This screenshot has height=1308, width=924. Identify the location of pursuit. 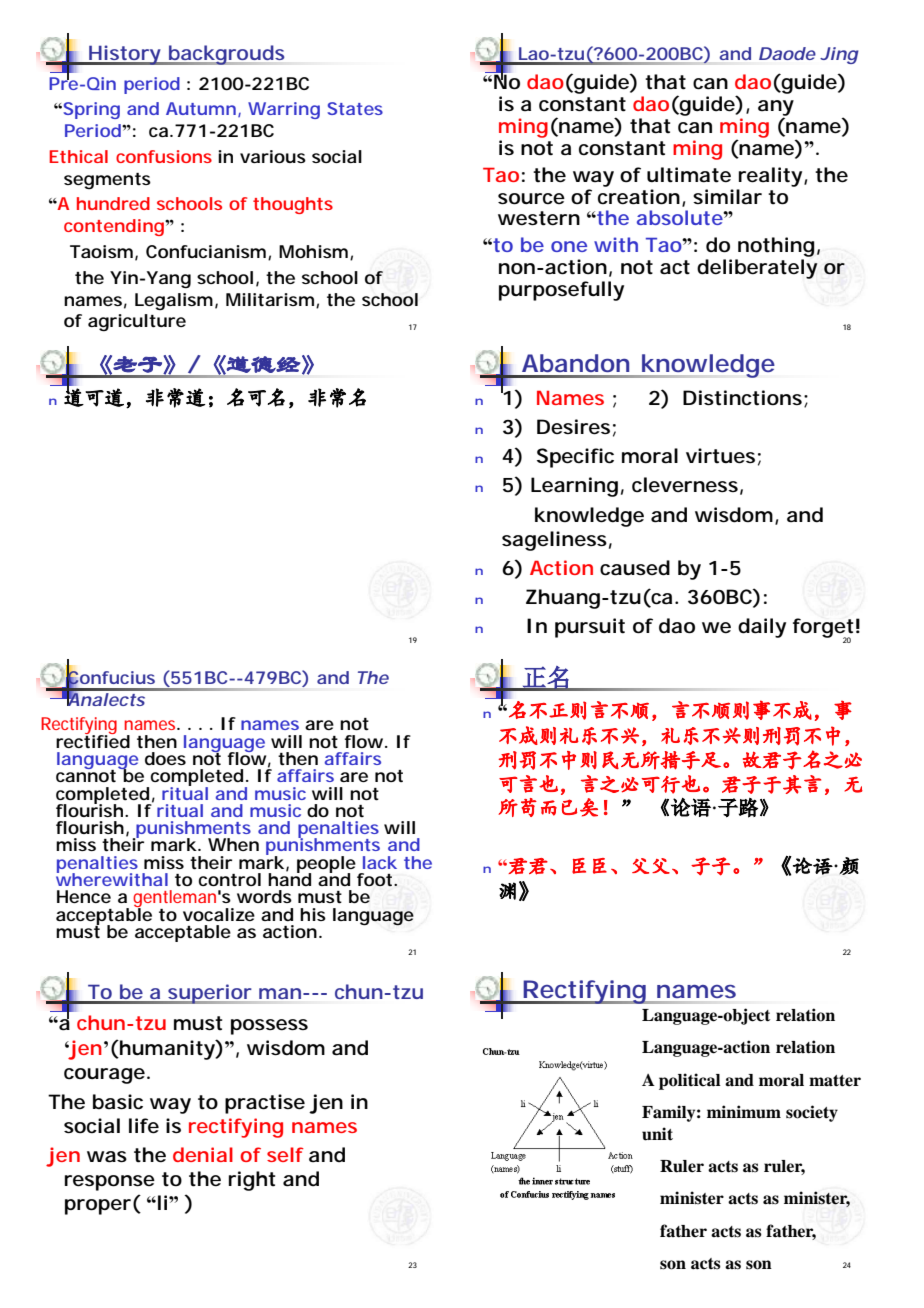
(590, 628).
